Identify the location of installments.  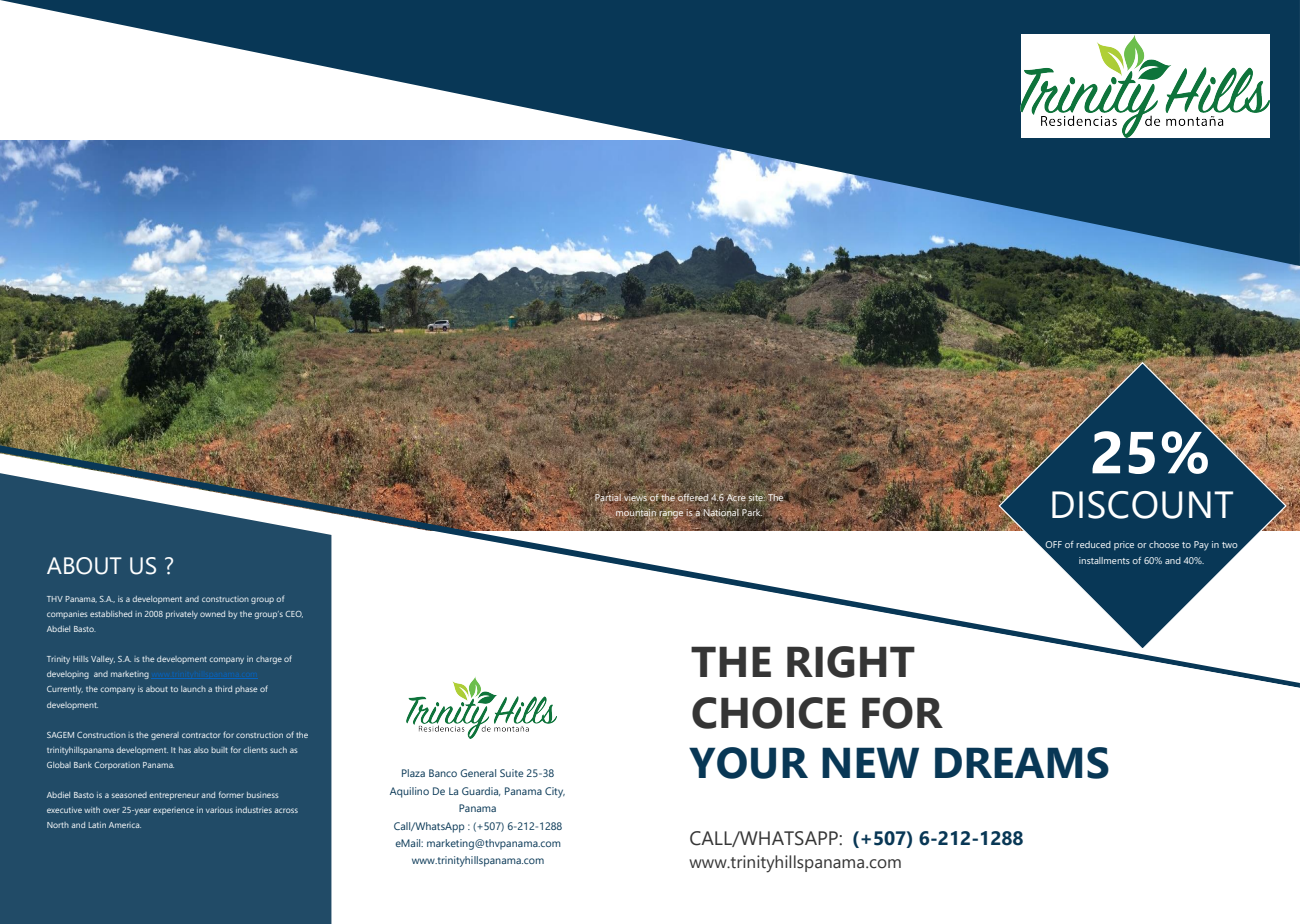
(1104, 560).
